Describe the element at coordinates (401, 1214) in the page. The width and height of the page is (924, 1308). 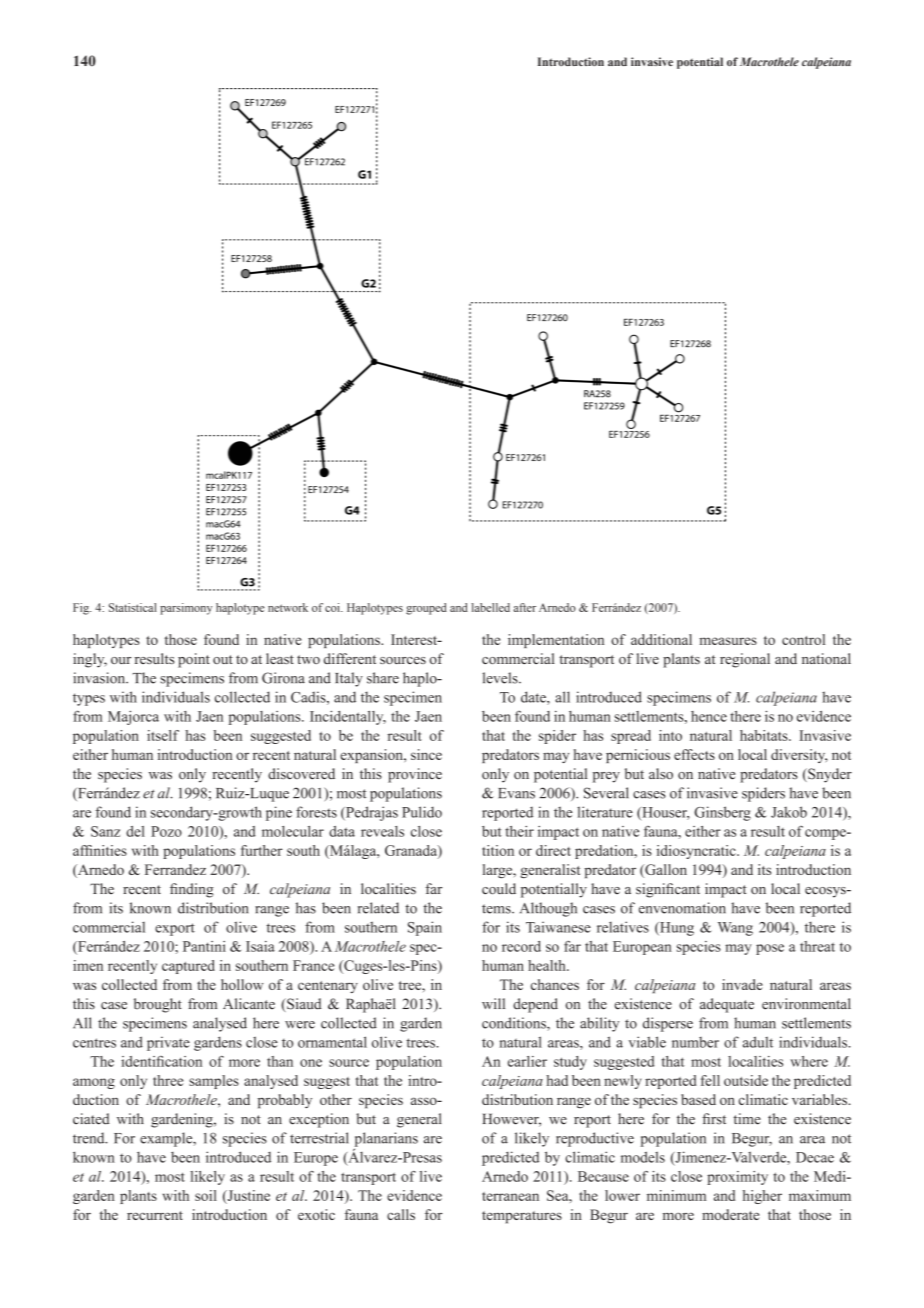
I see `calls` at that location.
